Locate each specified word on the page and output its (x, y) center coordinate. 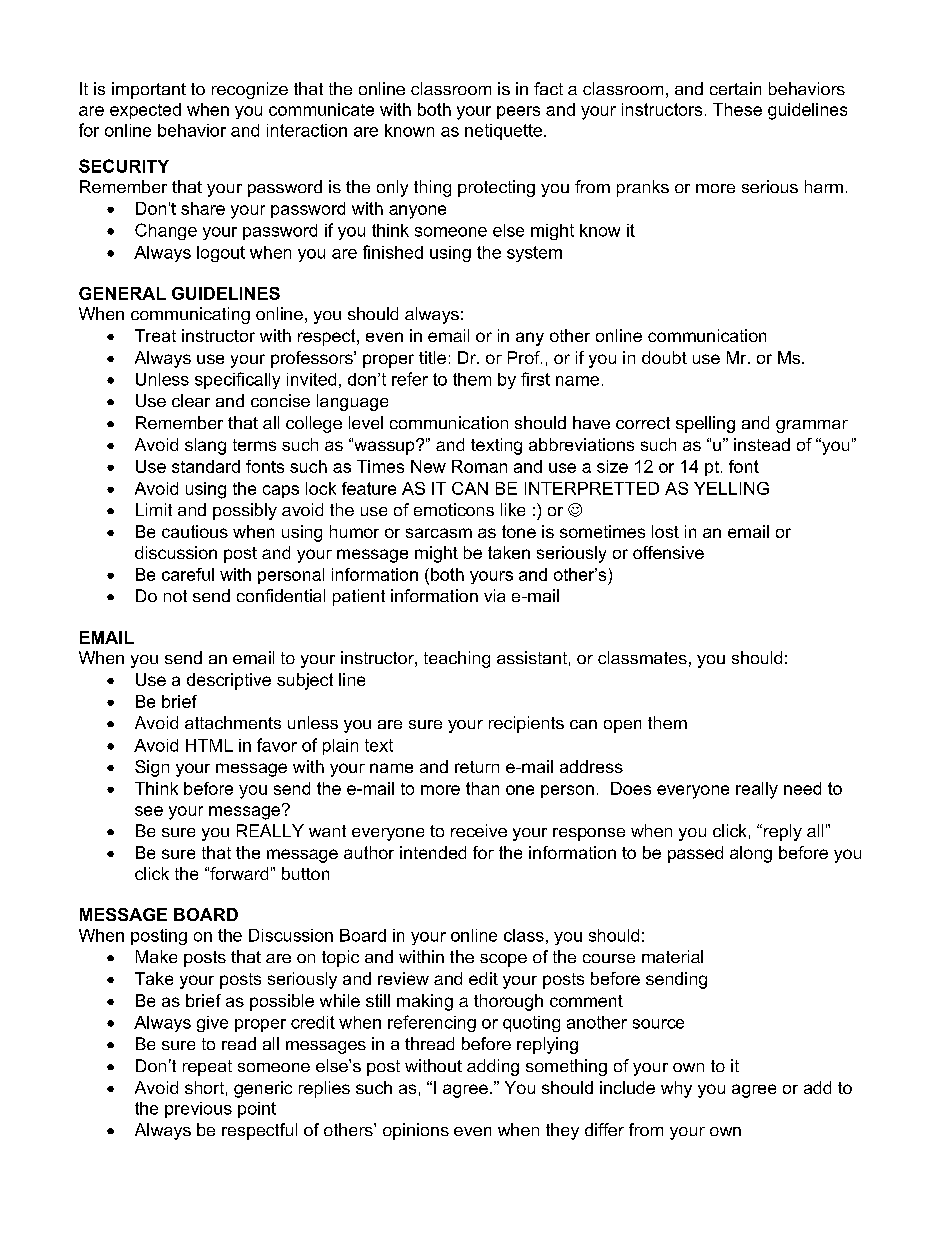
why (676, 1089)
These (737, 109)
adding (493, 1067)
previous (198, 1110)
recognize (250, 90)
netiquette (503, 132)
